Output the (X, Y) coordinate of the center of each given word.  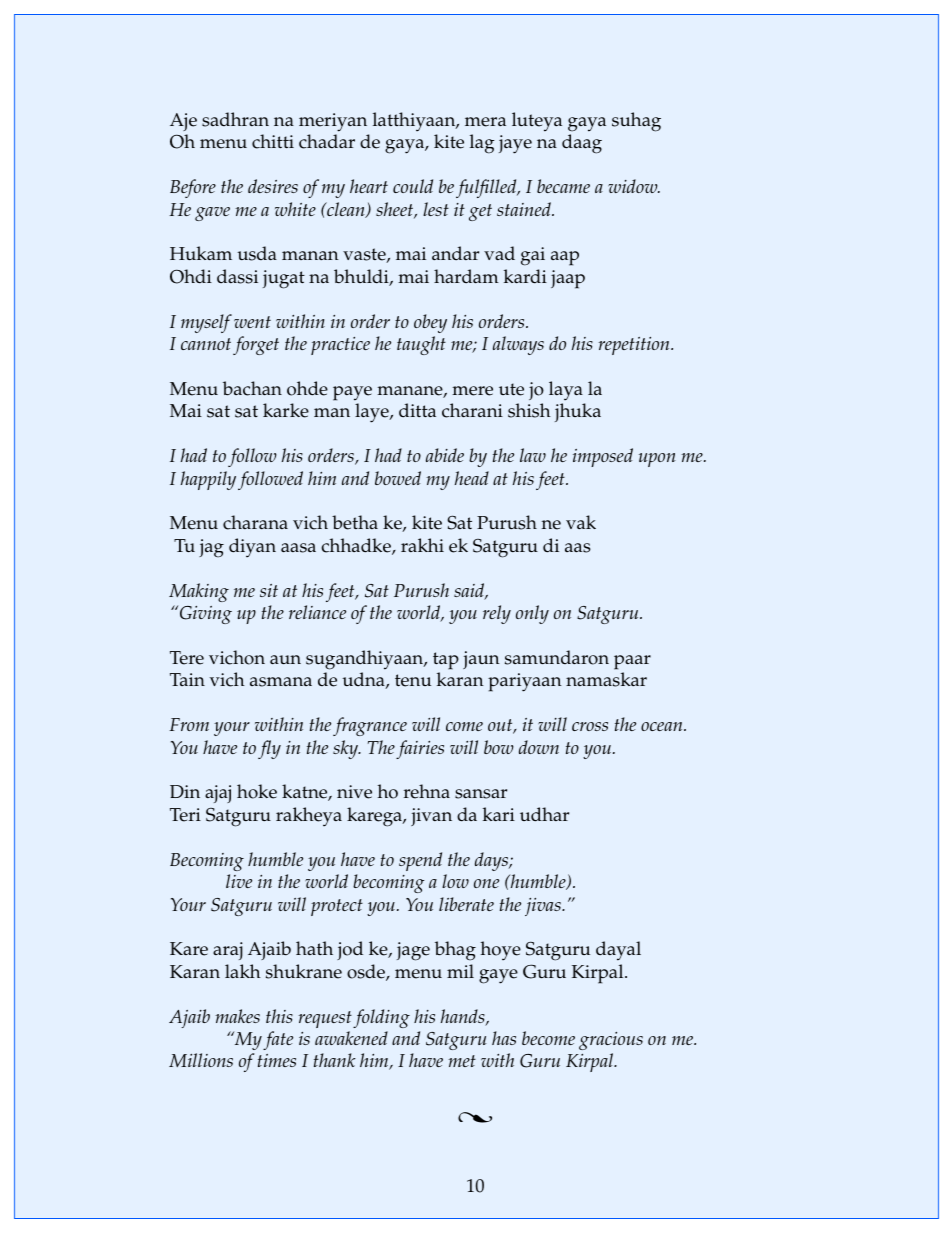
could (413, 186)
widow (634, 186)
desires (273, 186)
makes (237, 1016)
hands (464, 1017)
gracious (611, 1041)
